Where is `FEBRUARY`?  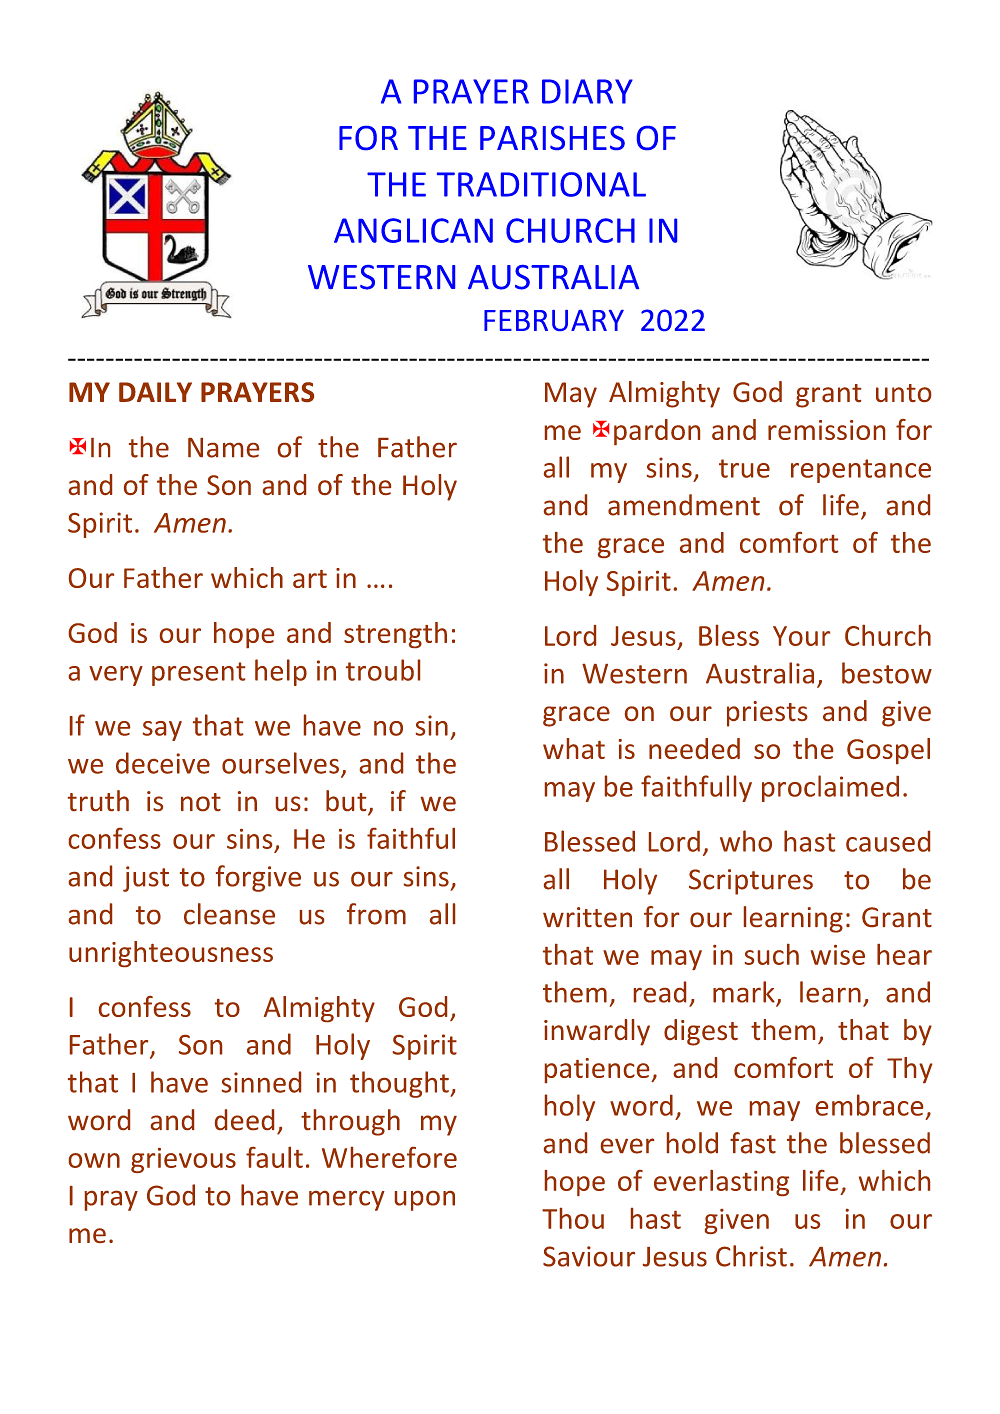
FEBRUARY is located at coordinates (554, 320).
